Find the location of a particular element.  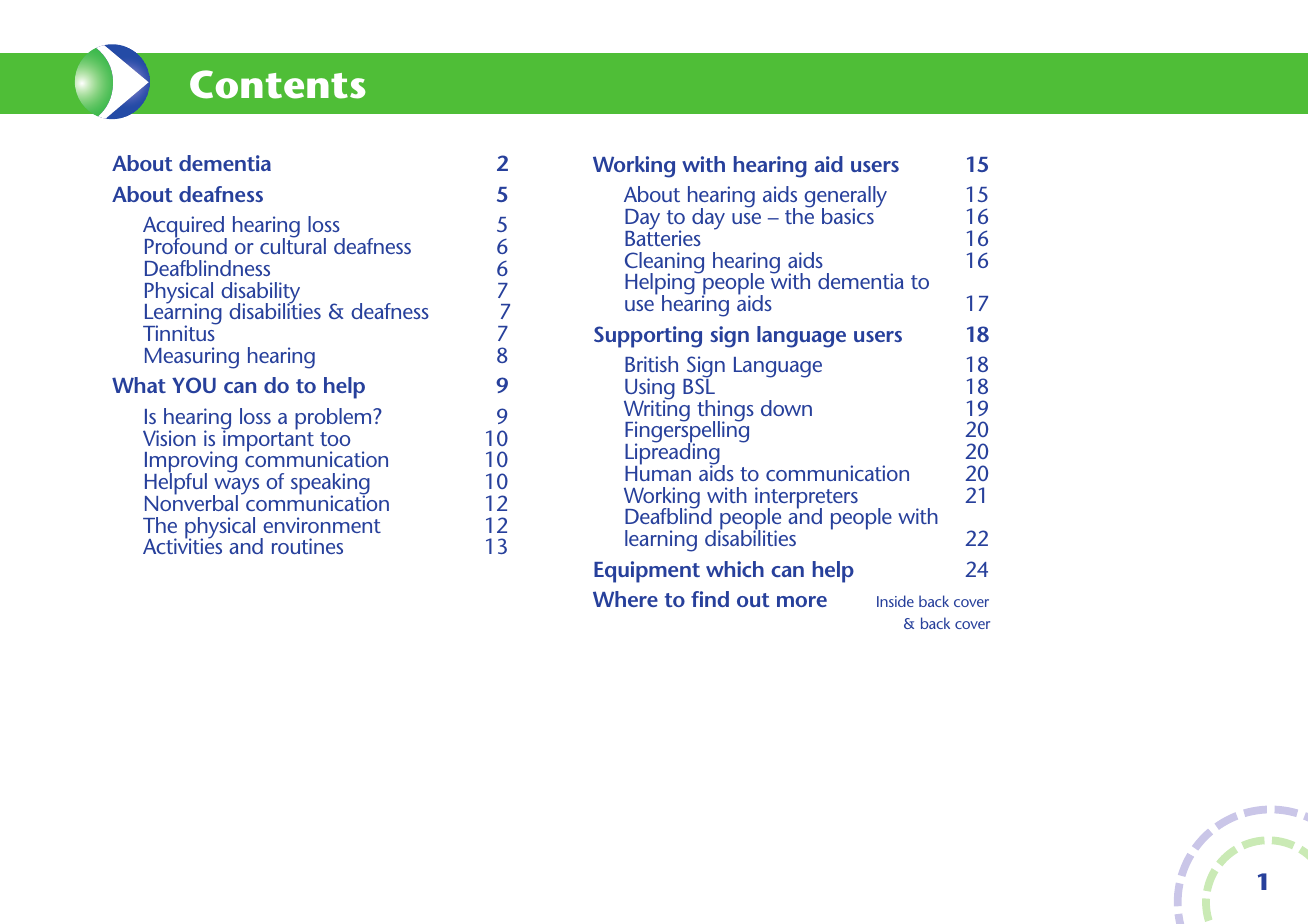

BSL is located at coordinates (699, 385).
